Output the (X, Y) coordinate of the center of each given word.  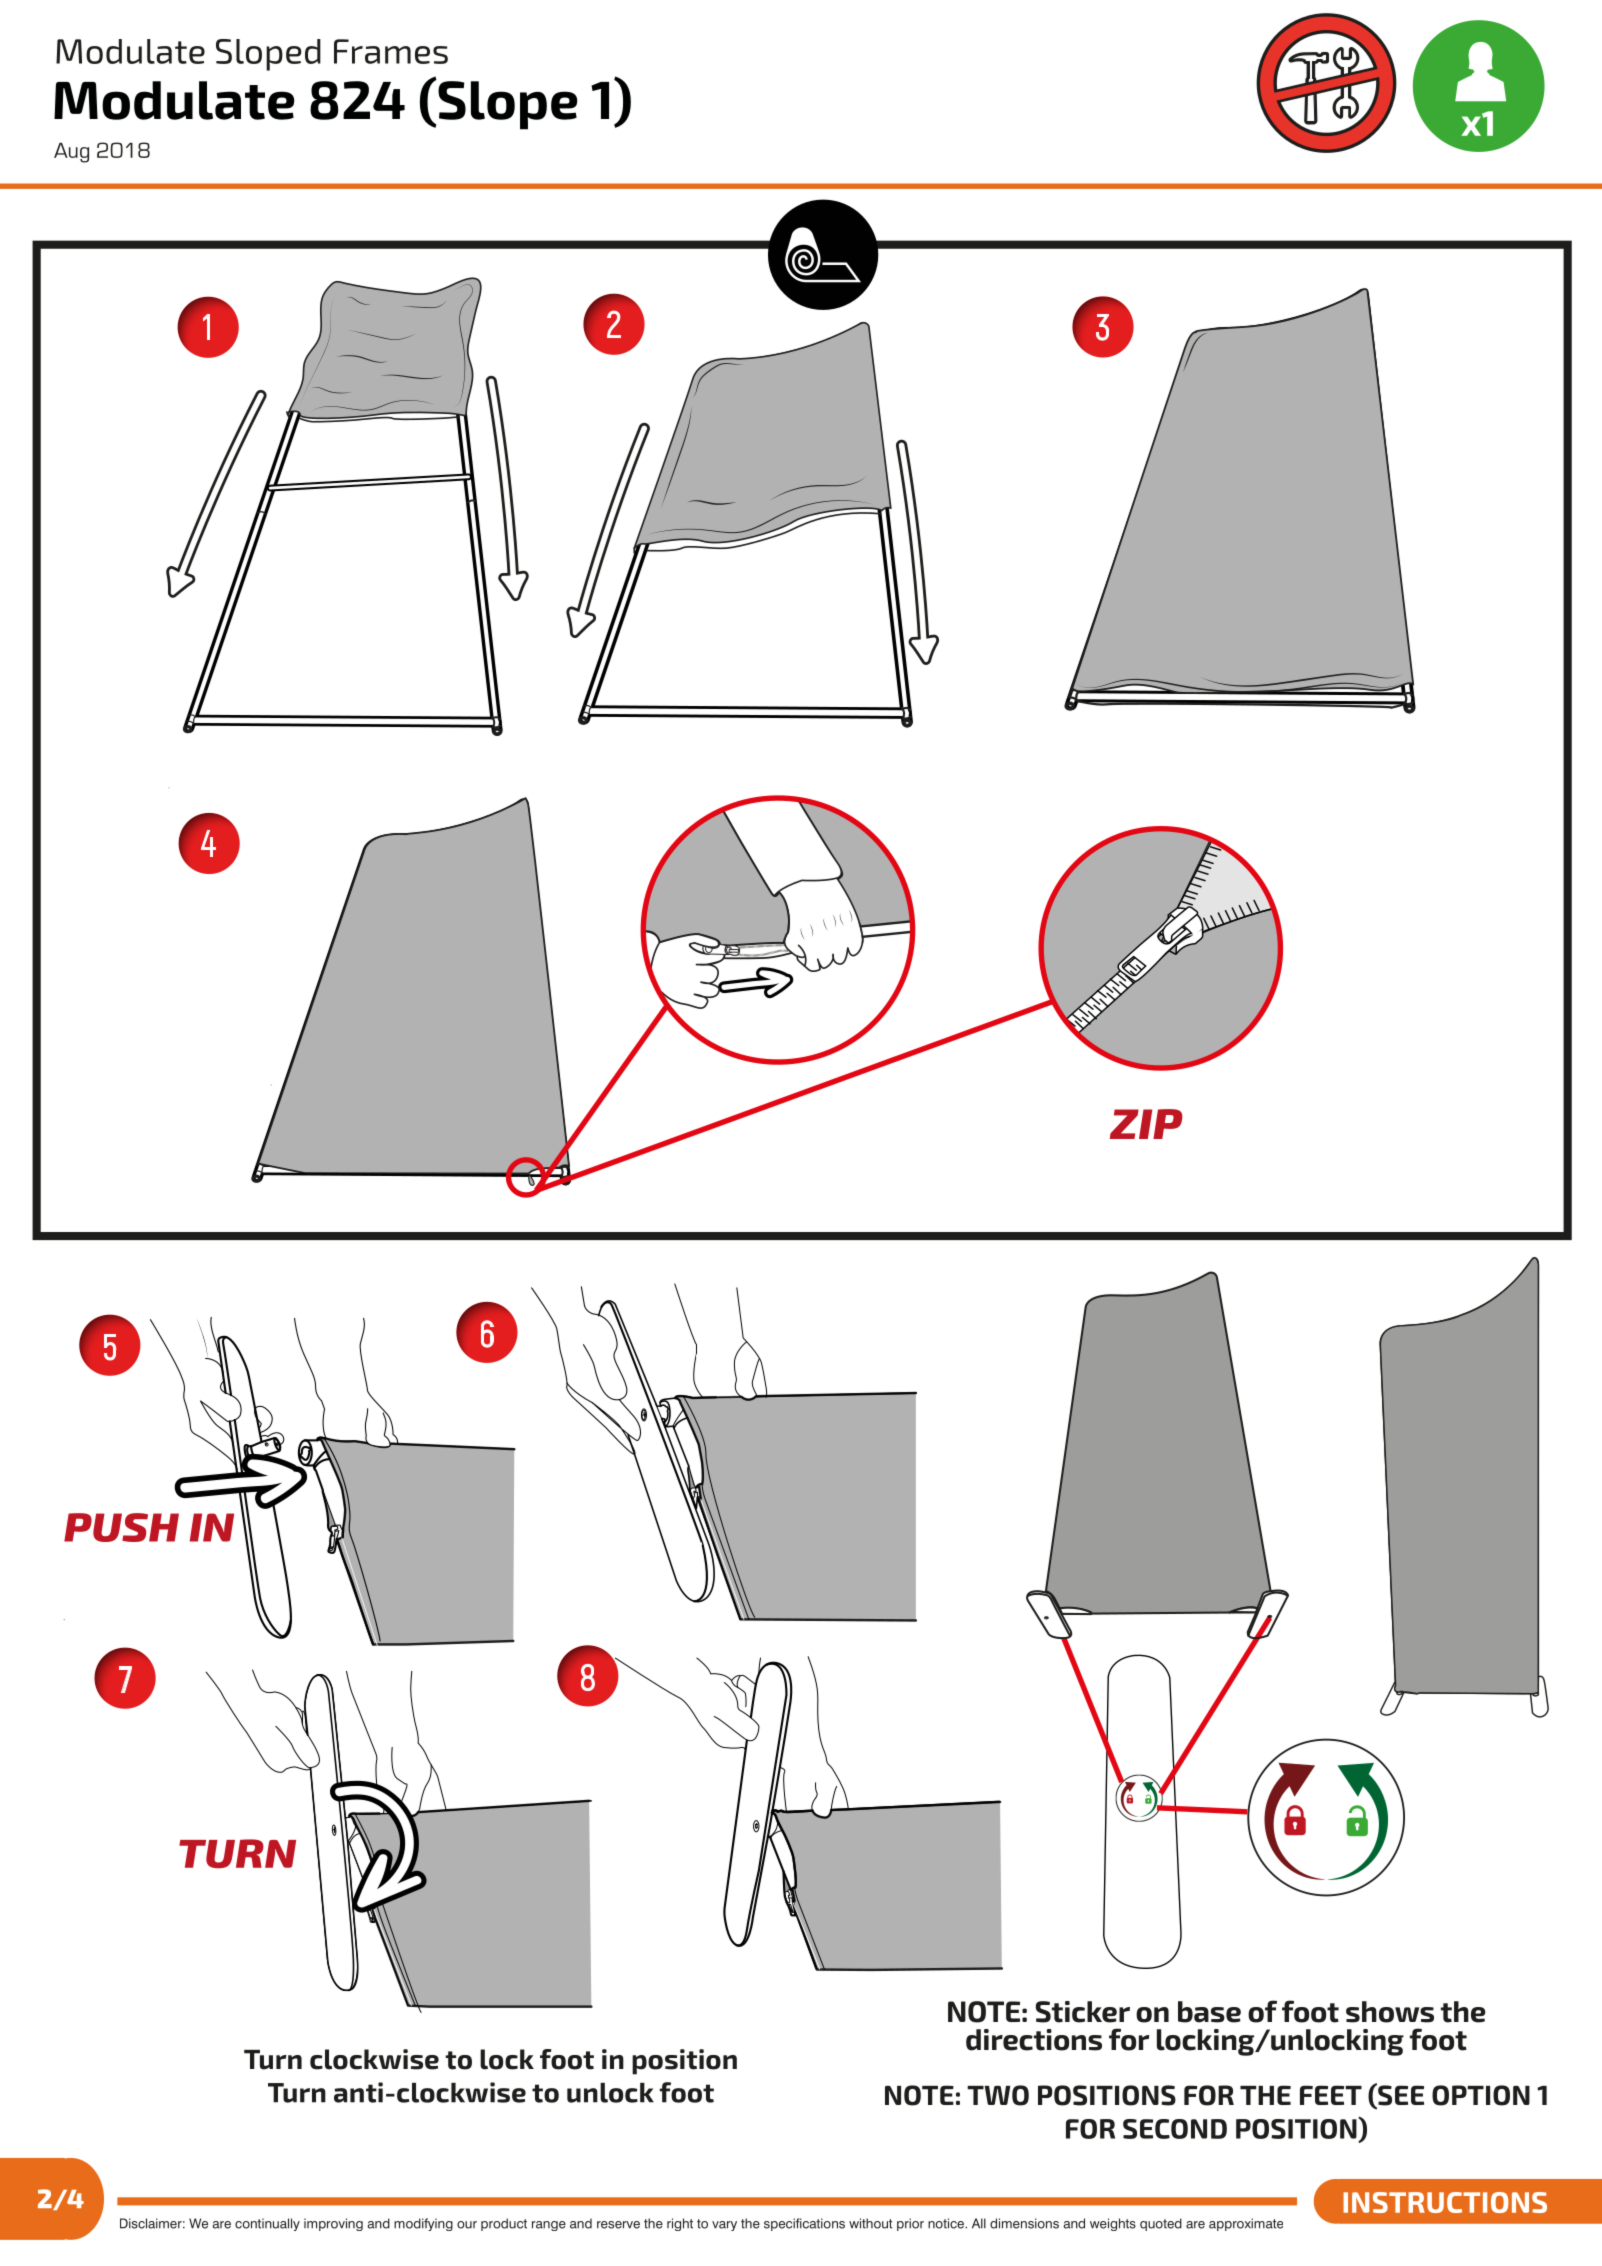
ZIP (1146, 1124)
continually (267, 2224)
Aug (71, 152)
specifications (804, 2224)
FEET (1331, 2095)
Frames (391, 51)
